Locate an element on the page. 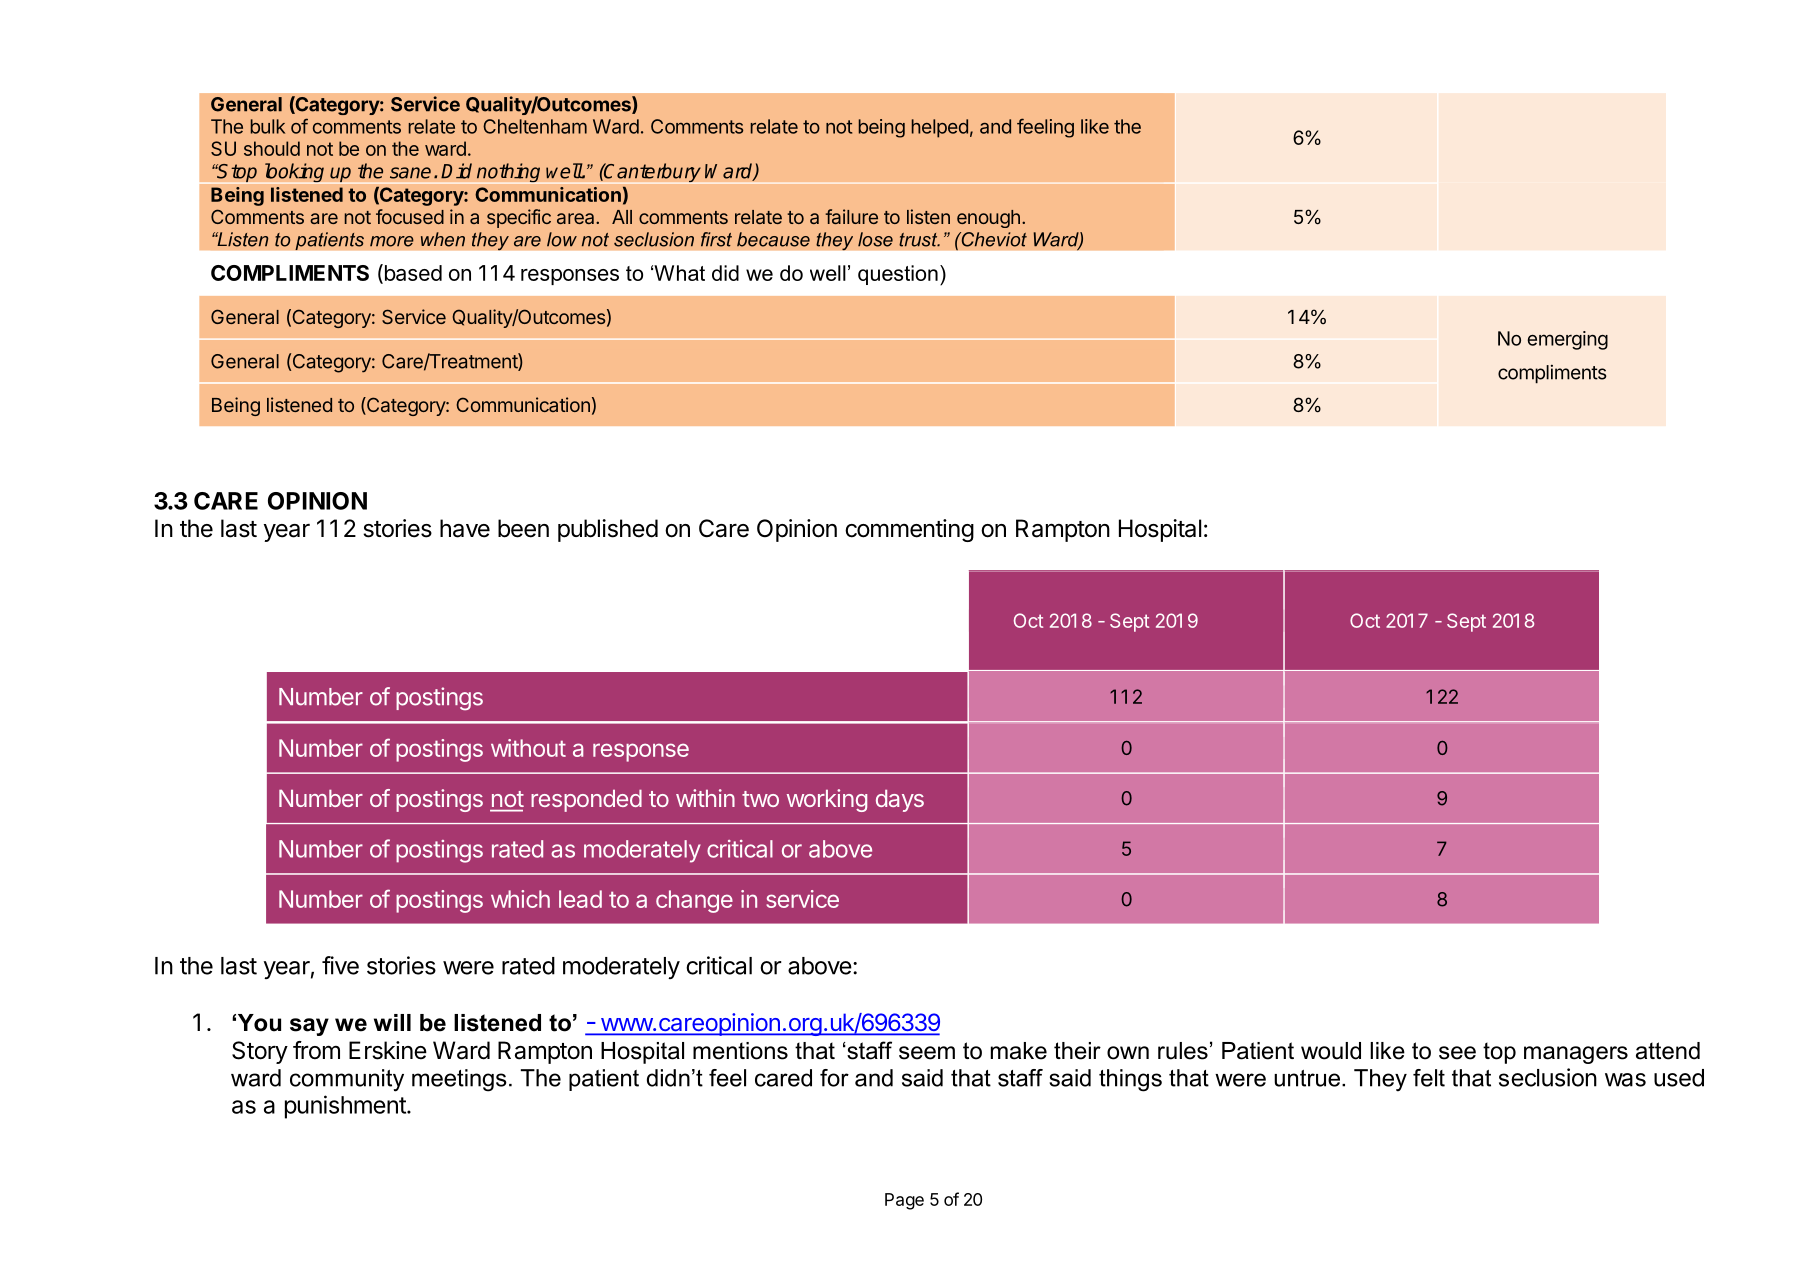 The image size is (1819, 1286). sane is located at coordinates (410, 173).
